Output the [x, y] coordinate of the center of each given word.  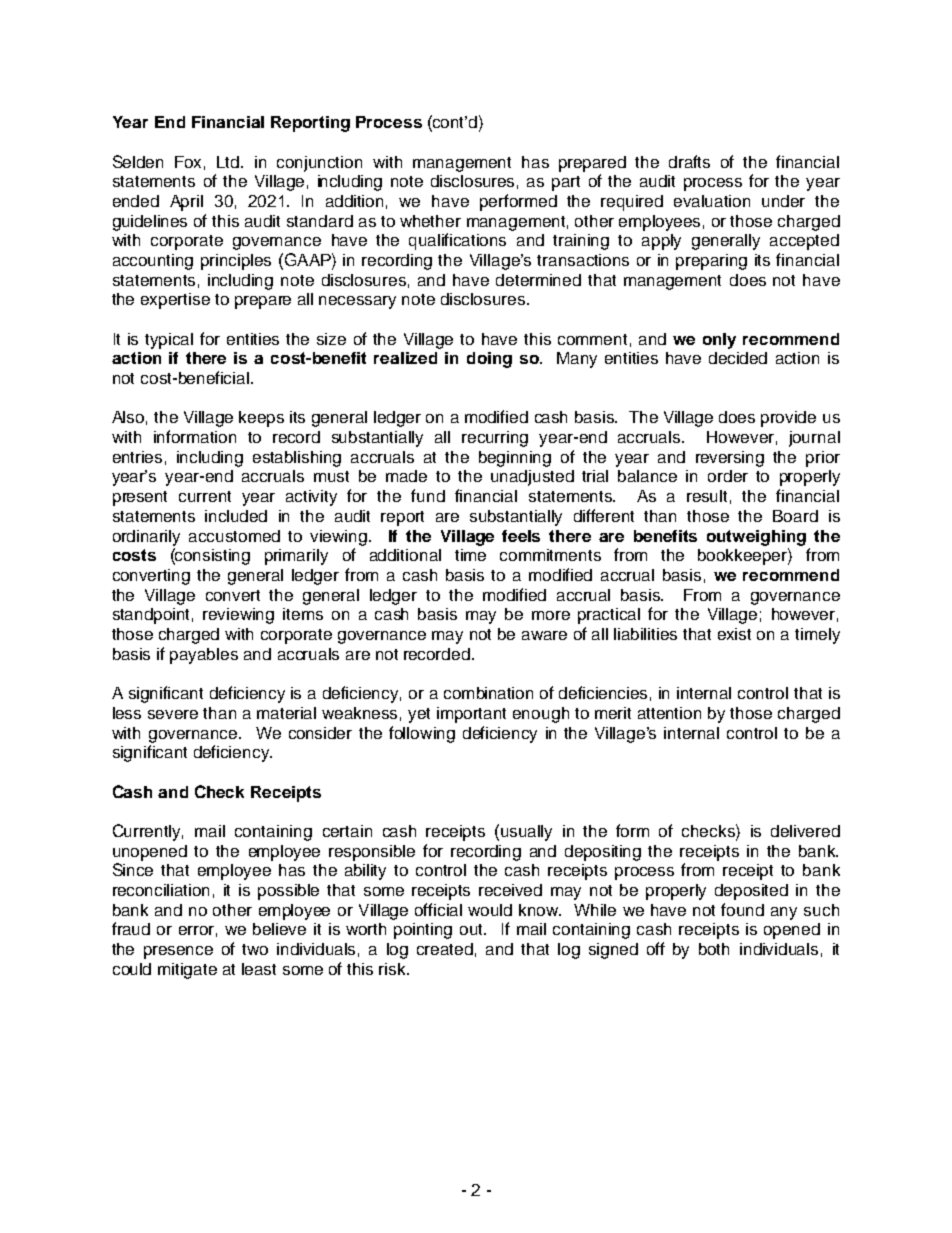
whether [430, 221]
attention [669, 713]
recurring [495, 439]
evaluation [712, 201]
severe [173, 714]
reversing [730, 459]
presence [178, 952]
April [186, 203]
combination [488, 693]
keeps [261, 419]
